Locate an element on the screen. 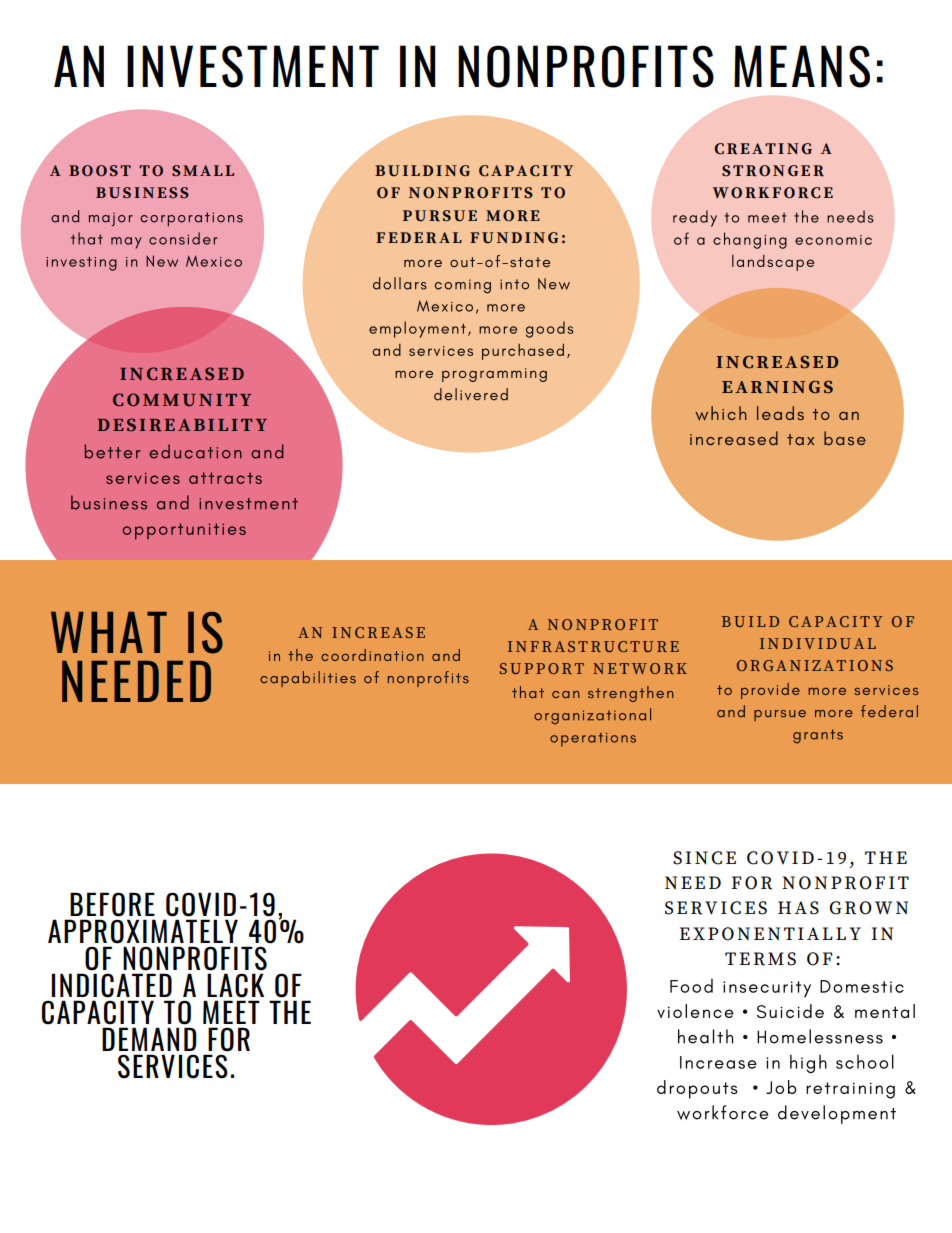 The height and width of the screenshot is (1233, 952). FUNDING is located at coordinates (514, 238).
